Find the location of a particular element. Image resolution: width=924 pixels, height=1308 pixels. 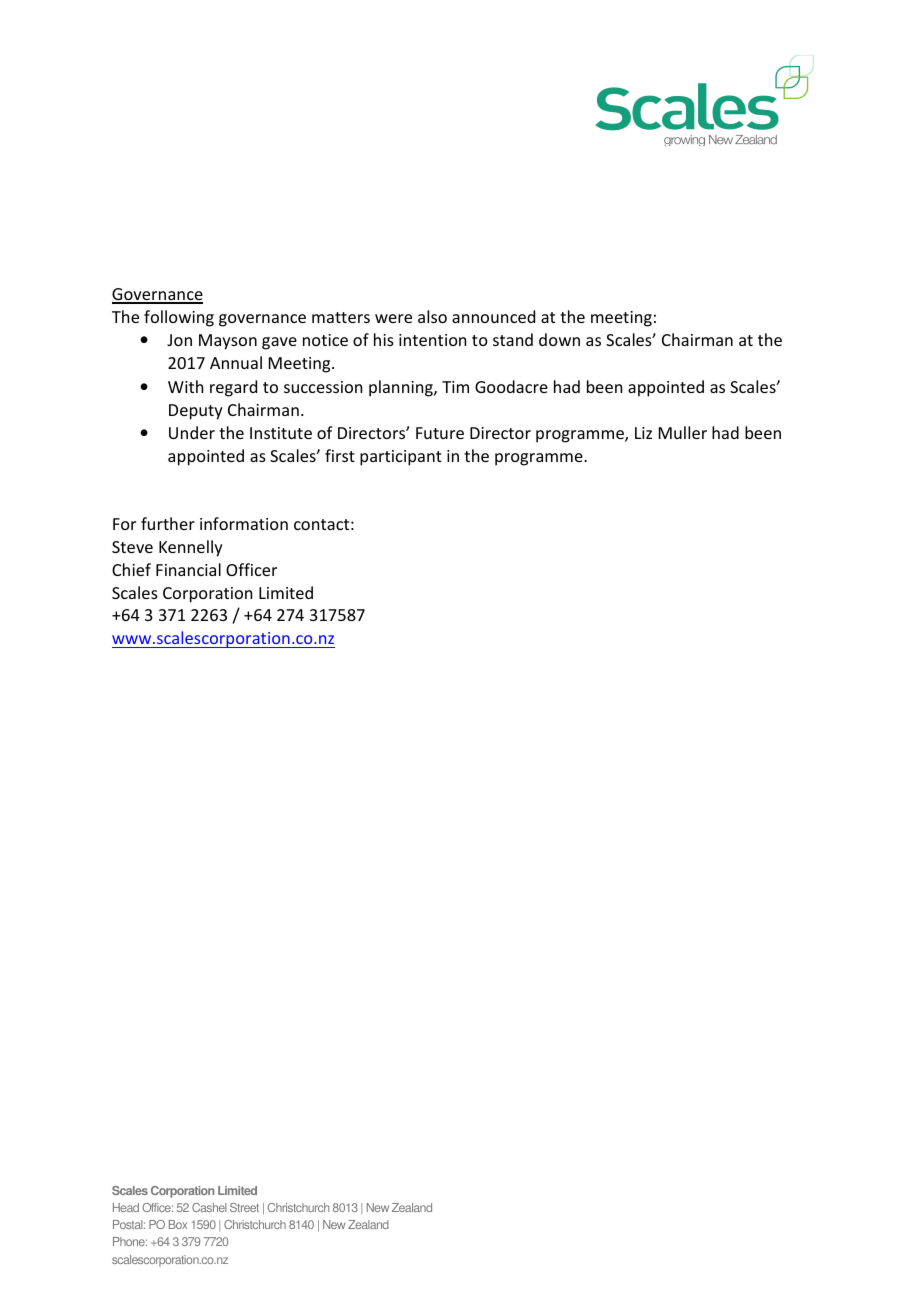

Liz is located at coordinates (643, 433).
